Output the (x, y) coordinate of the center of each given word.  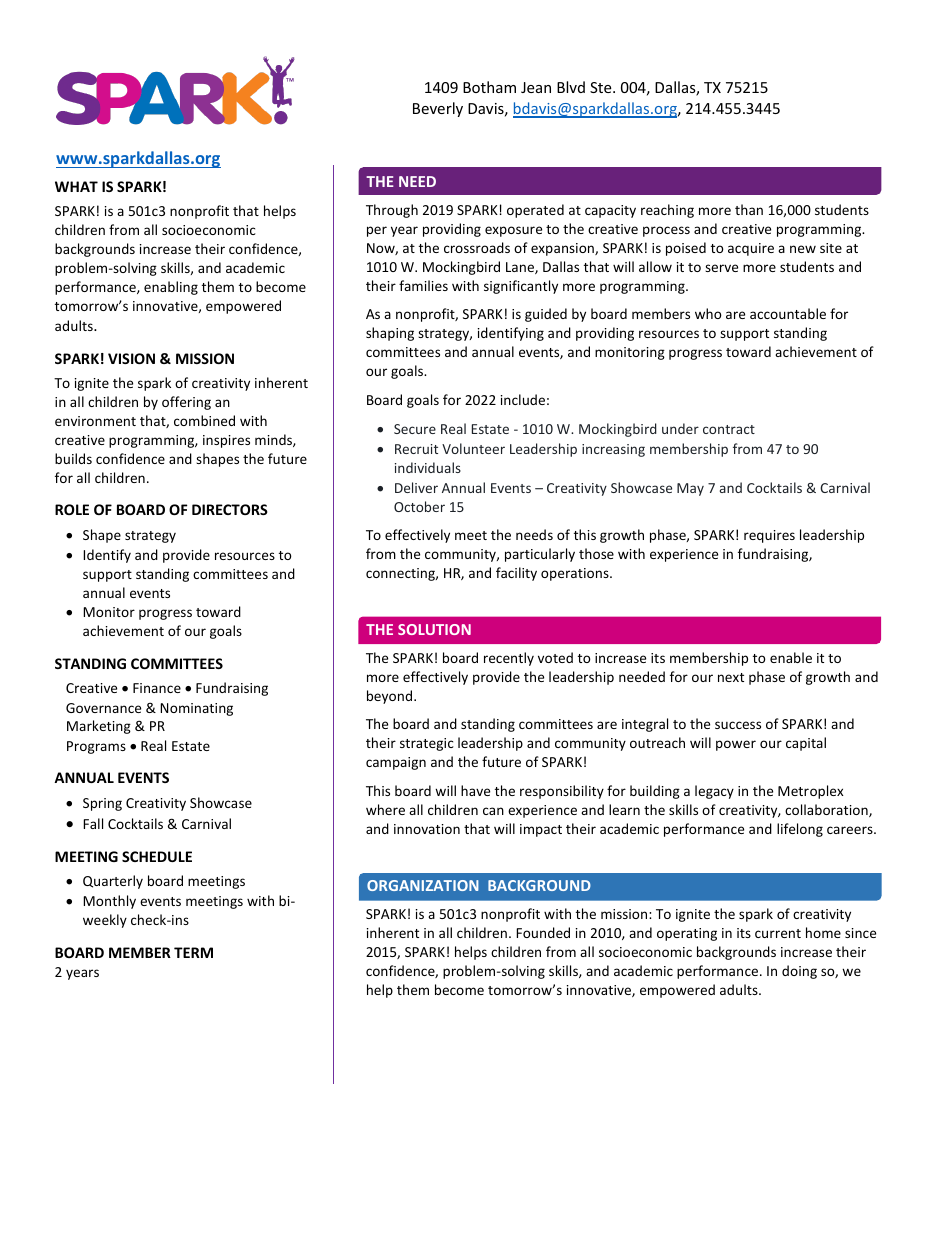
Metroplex (811, 792)
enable (791, 657)
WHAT (76, 186)
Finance (157, 688)
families (423, 285)
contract (729, 429)
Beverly (438, 109)
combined (204, 420)
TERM (193, 952)
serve (721, 268)
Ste (602, 87)
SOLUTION (434, 629)
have (475, 790)
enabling (171, 288)
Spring (102, 804)
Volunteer (473, 448)
